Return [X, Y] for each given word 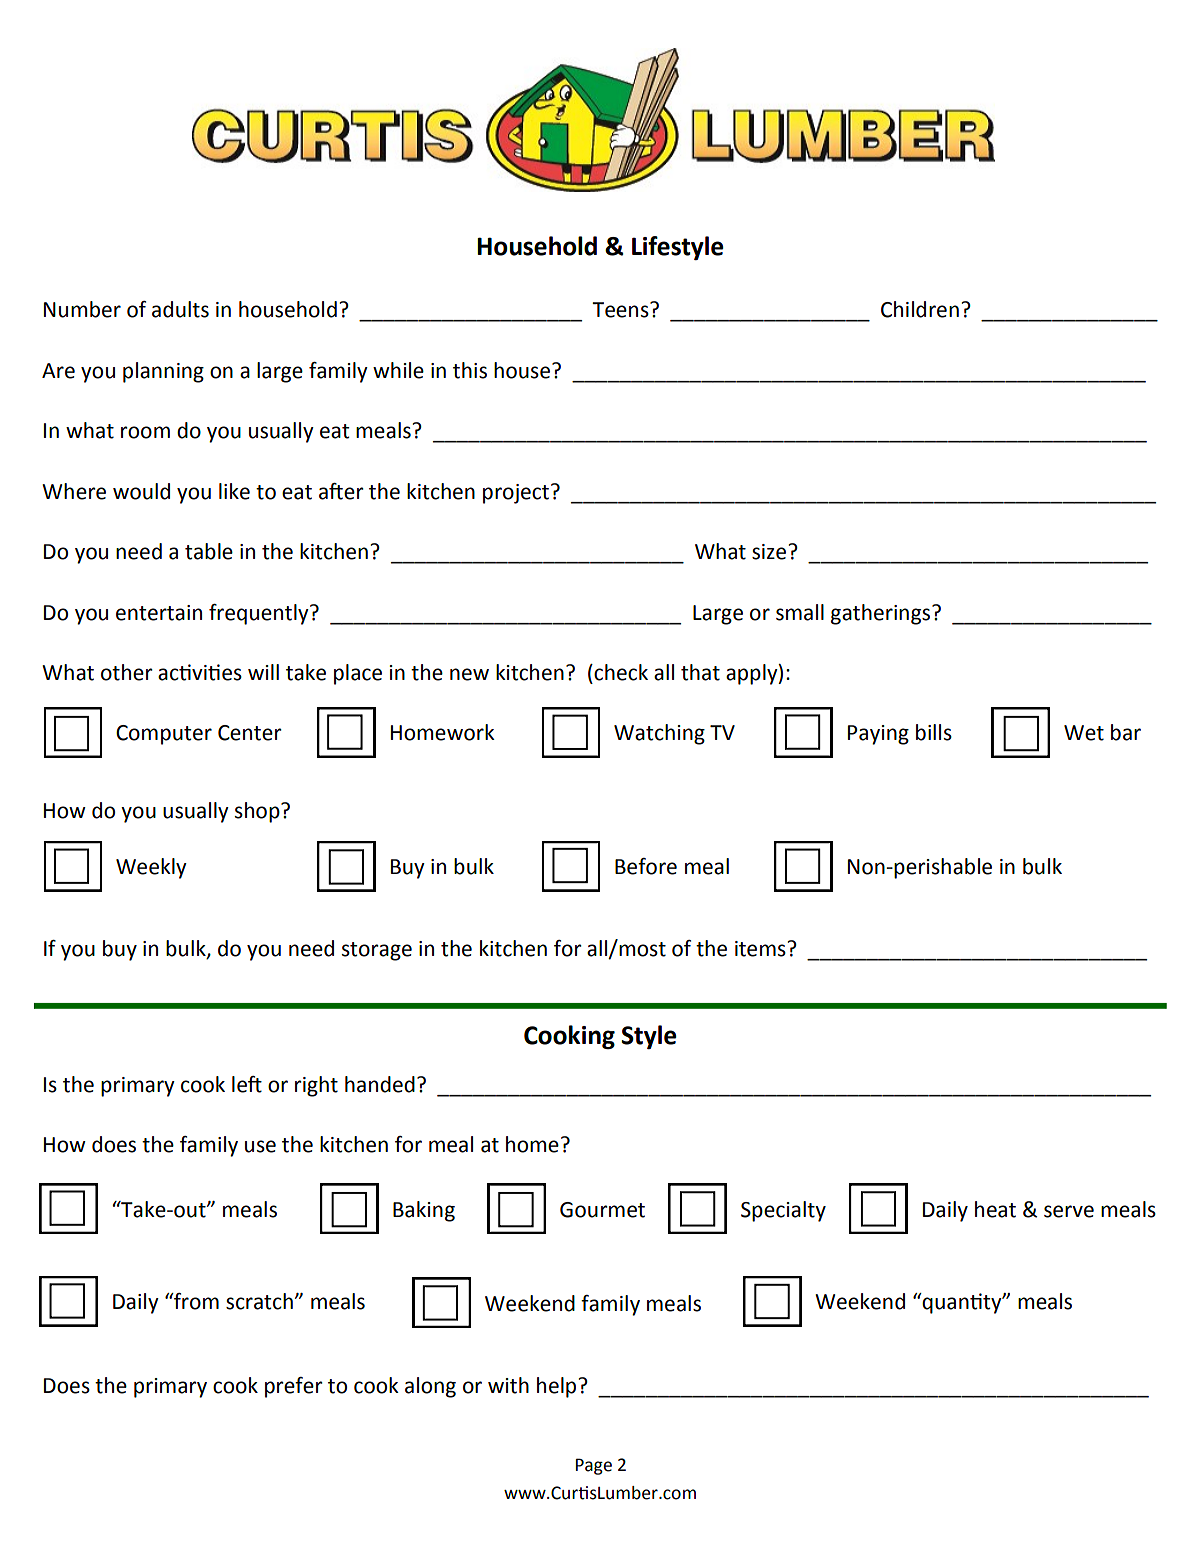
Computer [164, 735]
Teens [621, 310]
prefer [294, 1387]
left [247, 1084]
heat [995, 1209]
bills [934, 732]
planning [163, 372]
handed [380, 1084]
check [621, 672]
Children [920, 309]
